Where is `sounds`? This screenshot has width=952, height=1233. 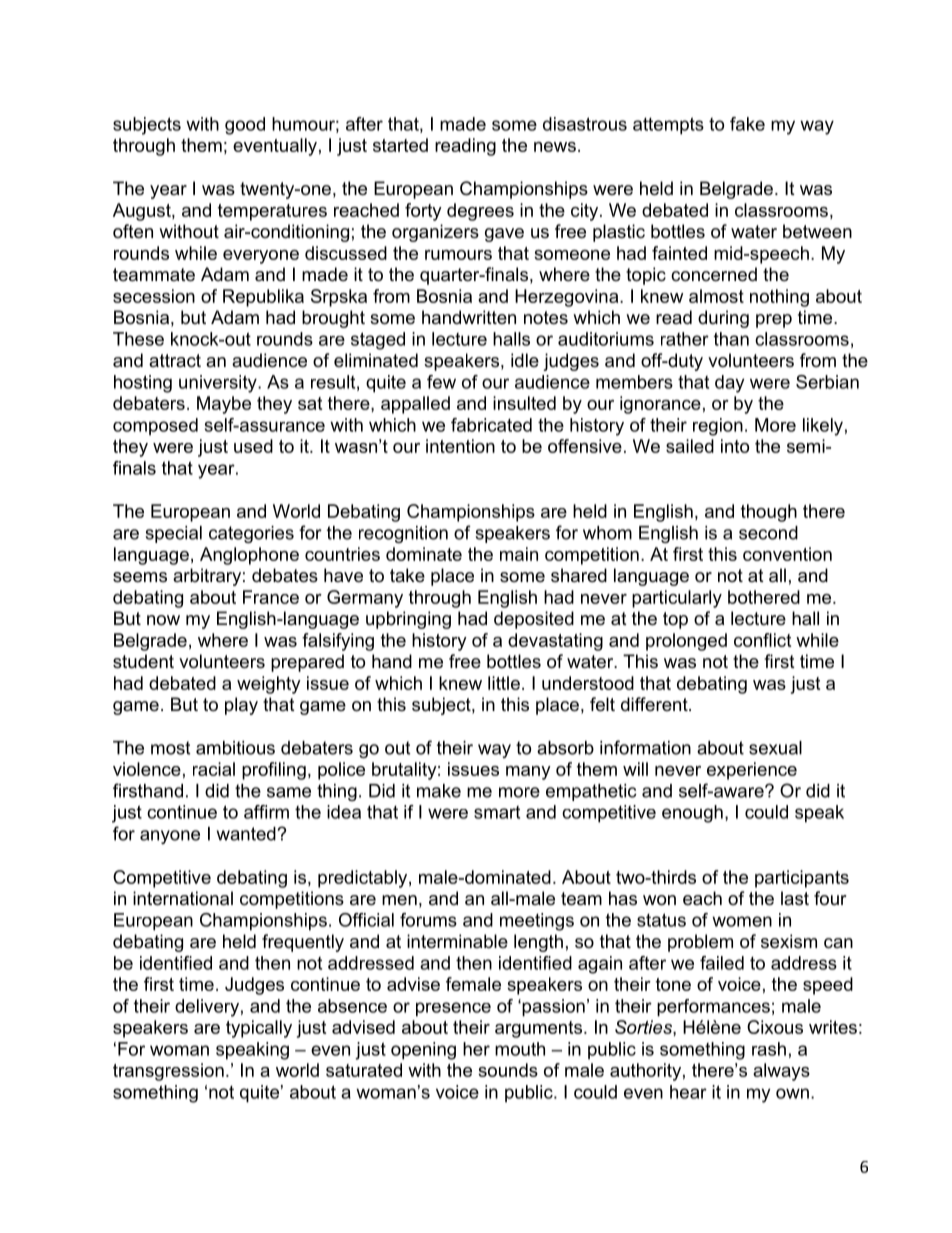 sounds is located at coordinates (508, 1070).
